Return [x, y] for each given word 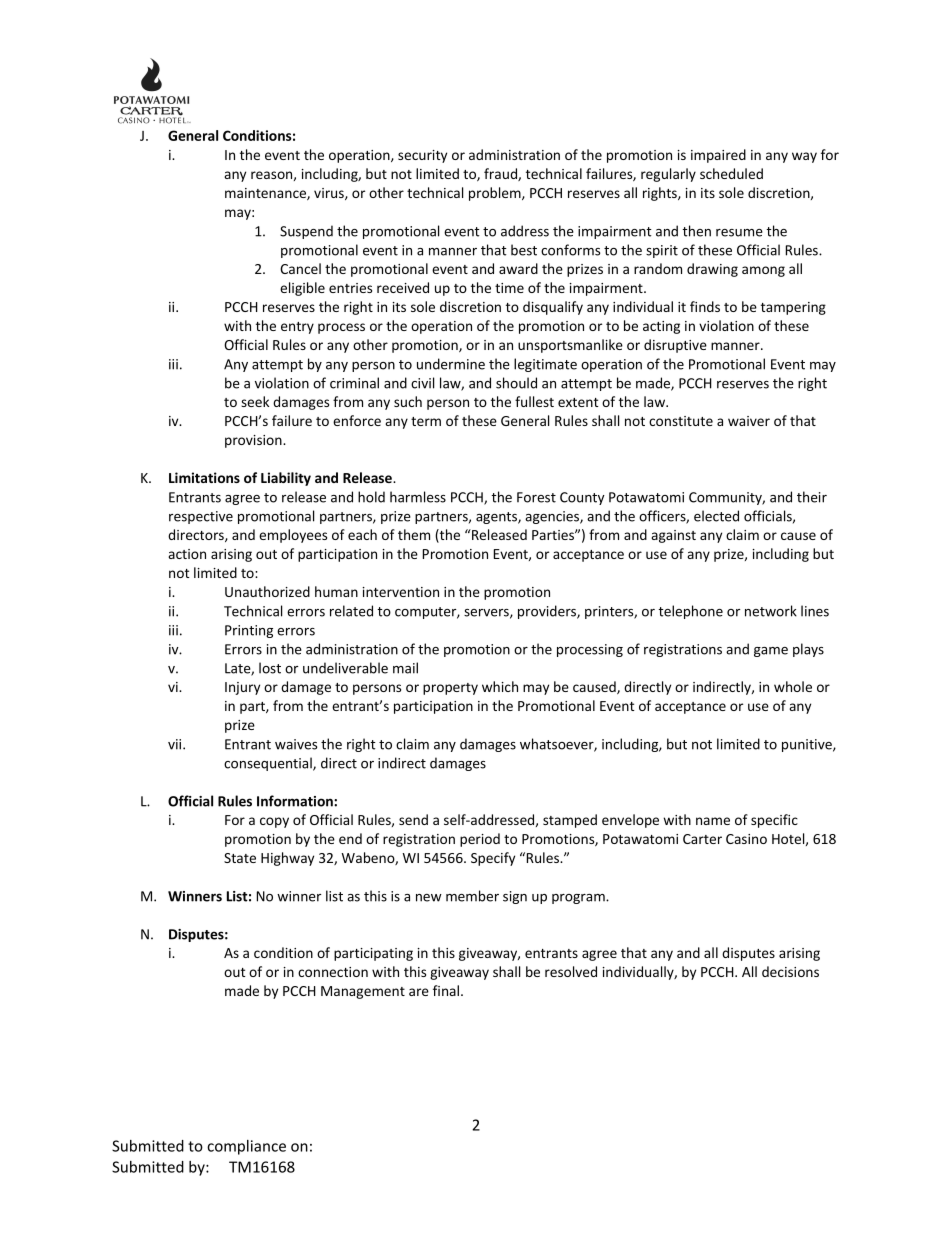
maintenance [266, 194]
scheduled [731, 173]
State [240, 858]
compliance [246, 1147]
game [771, 652]
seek [255, 401]
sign [515, 897]
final [446, 990]
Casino [746, 839]
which [500, 686]
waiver [749, 421]
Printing [249, 631]
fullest [534, 401]
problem [496, 194]
